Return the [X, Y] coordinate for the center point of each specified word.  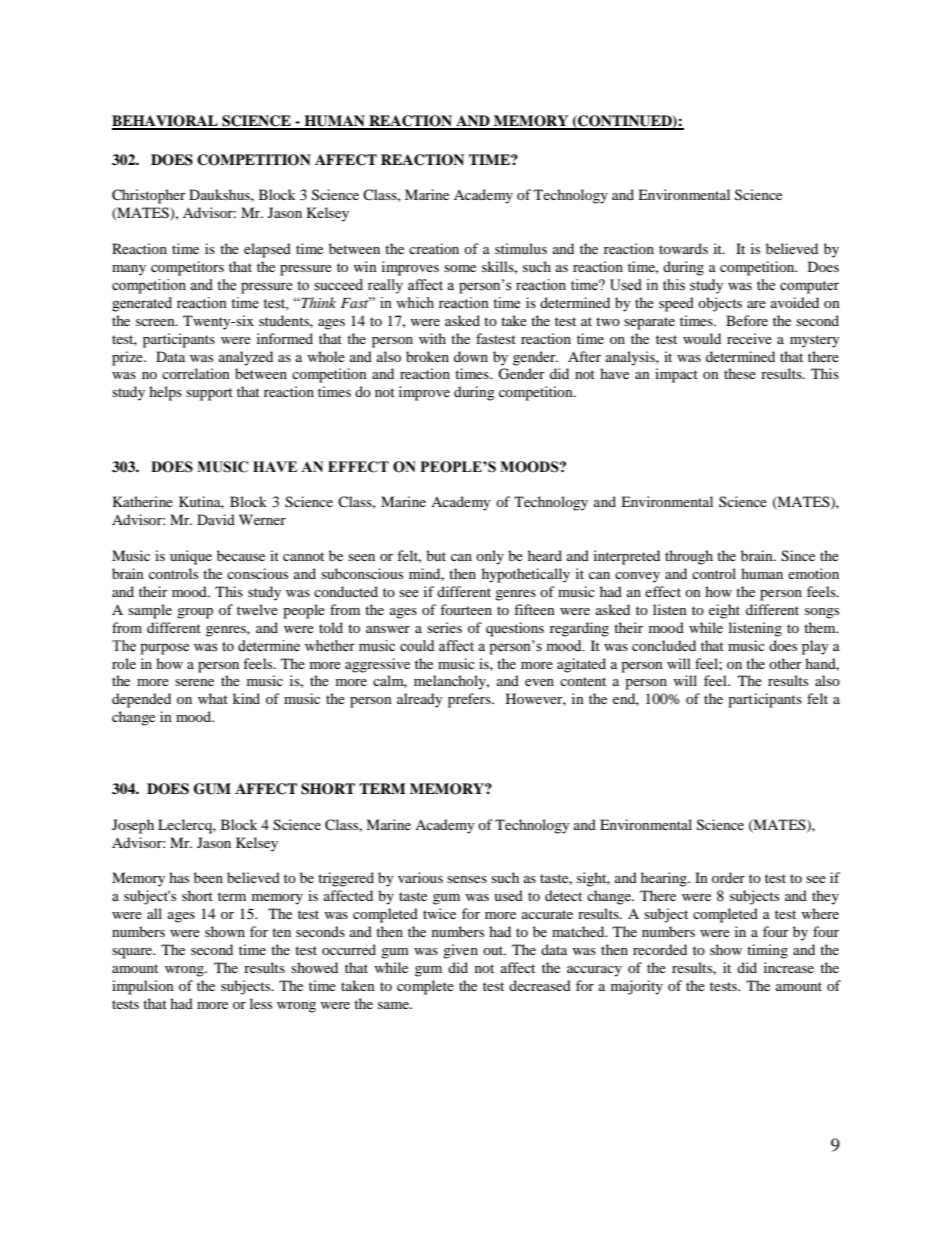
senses [467, 879]
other [785, 663]
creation [434, 248]
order [728, 877]
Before [747, 320]
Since [798, 556]
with [432, 338]
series [444, 627]
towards [683, 248]
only [490, 557]
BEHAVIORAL [166, 122]
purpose [164, 649]
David [216, 519]
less [261, 1003]
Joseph [133, 826]
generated [142, 304]
